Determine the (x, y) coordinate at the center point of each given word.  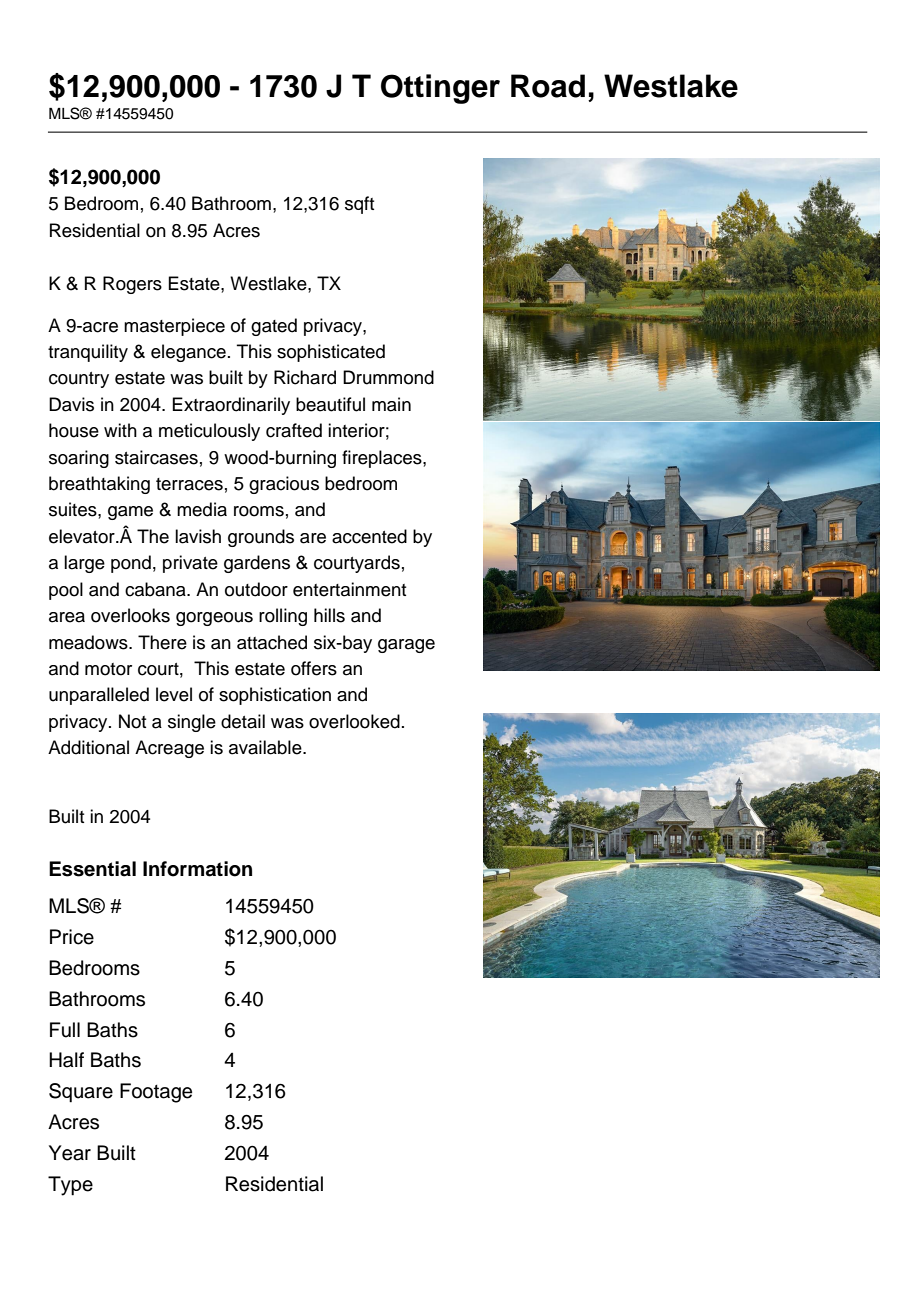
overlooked (354, 721)
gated (274, 327)
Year (70, 1153)
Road (548, 86)
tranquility (88, 353)
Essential (92, 869)
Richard (305, 377)
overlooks (130, 615)
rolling (283, 617)
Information (197, 869)
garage (406, 646)
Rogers (132, 285)
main (391, 404)
